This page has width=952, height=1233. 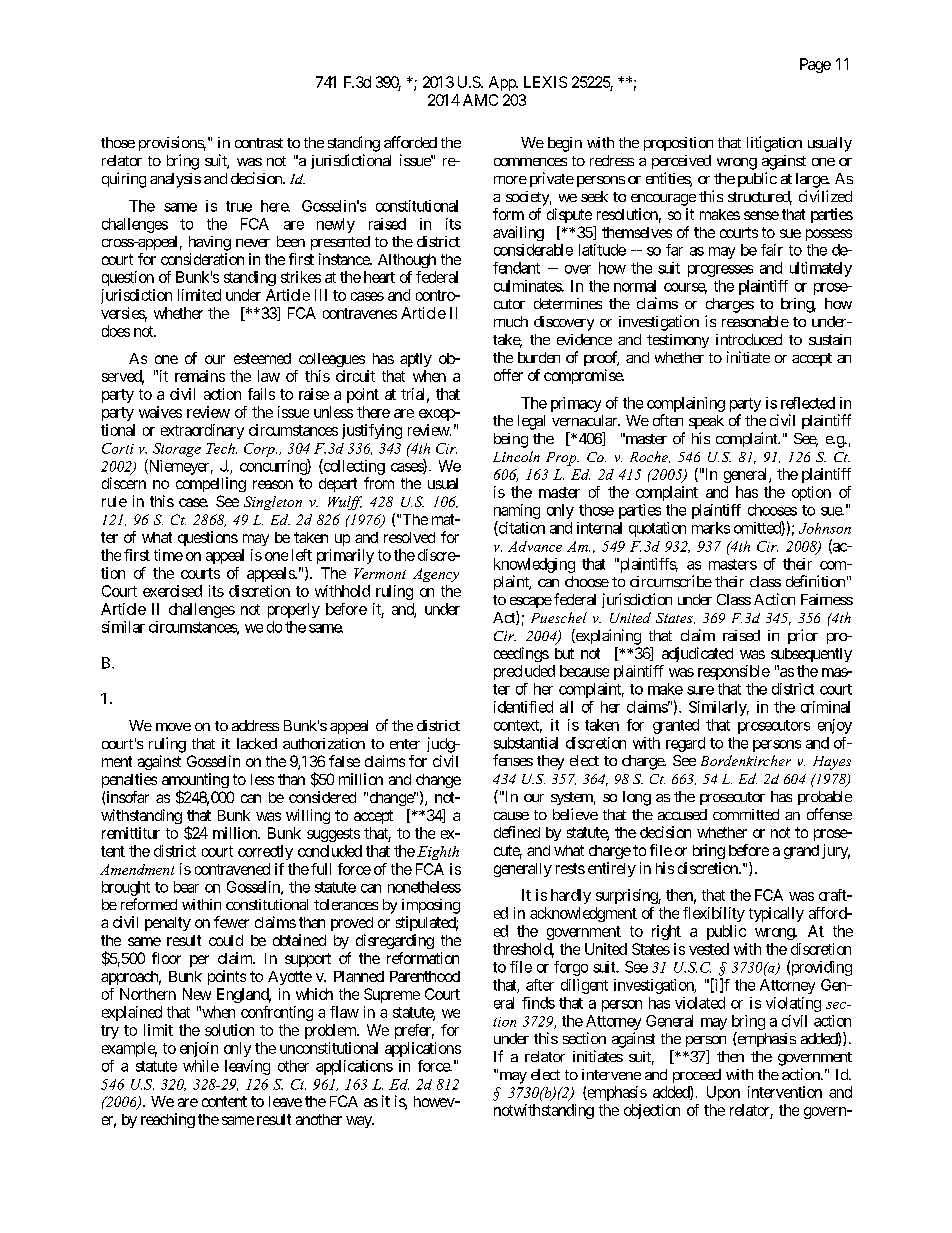 What do you see at coordinates (360, 1122) in the page?
I see `way` at bounding box center [360, 1122].
